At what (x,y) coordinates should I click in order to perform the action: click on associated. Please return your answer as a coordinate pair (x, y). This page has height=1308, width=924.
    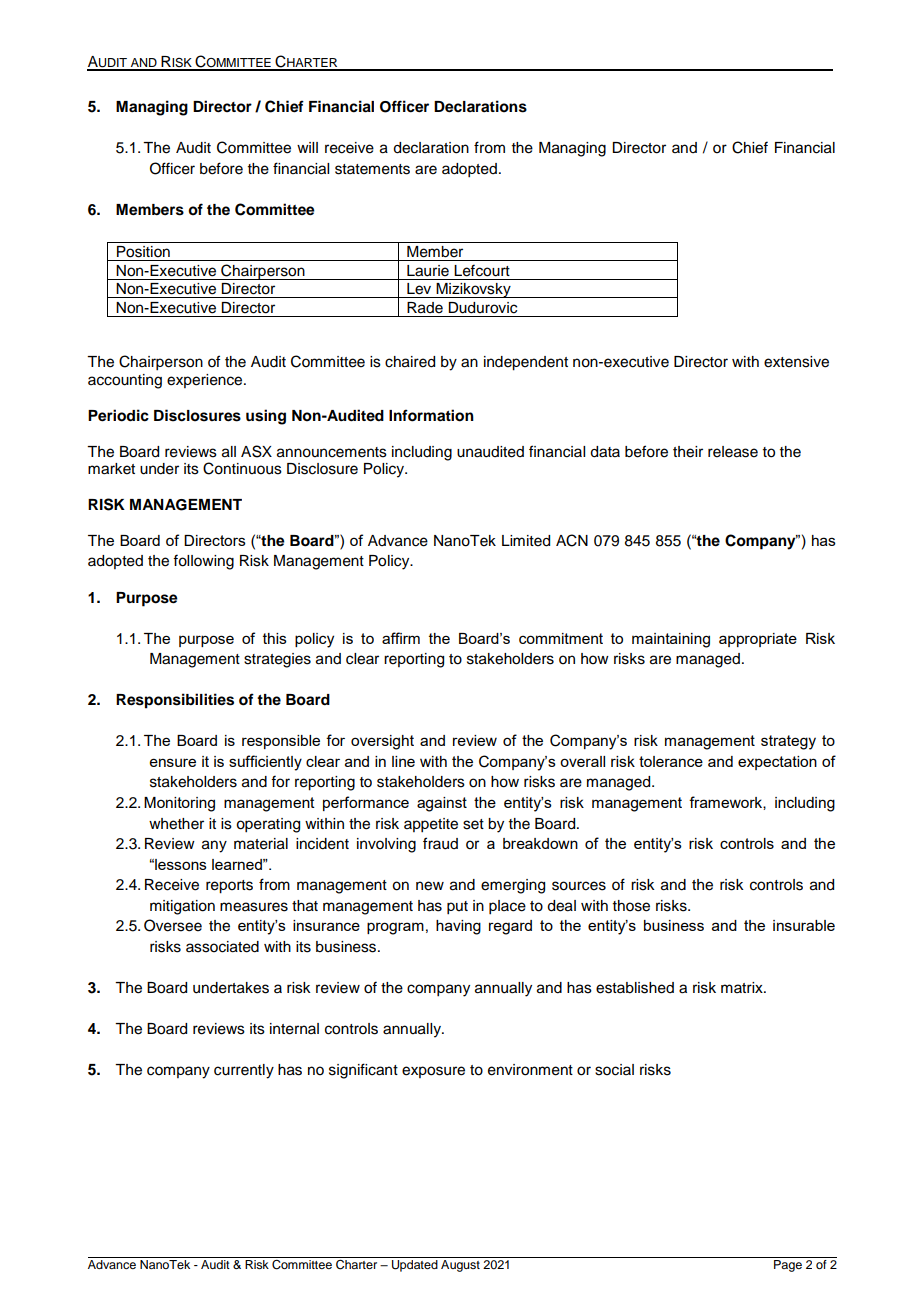
    Looking at the image, I should click on (222, 947).
